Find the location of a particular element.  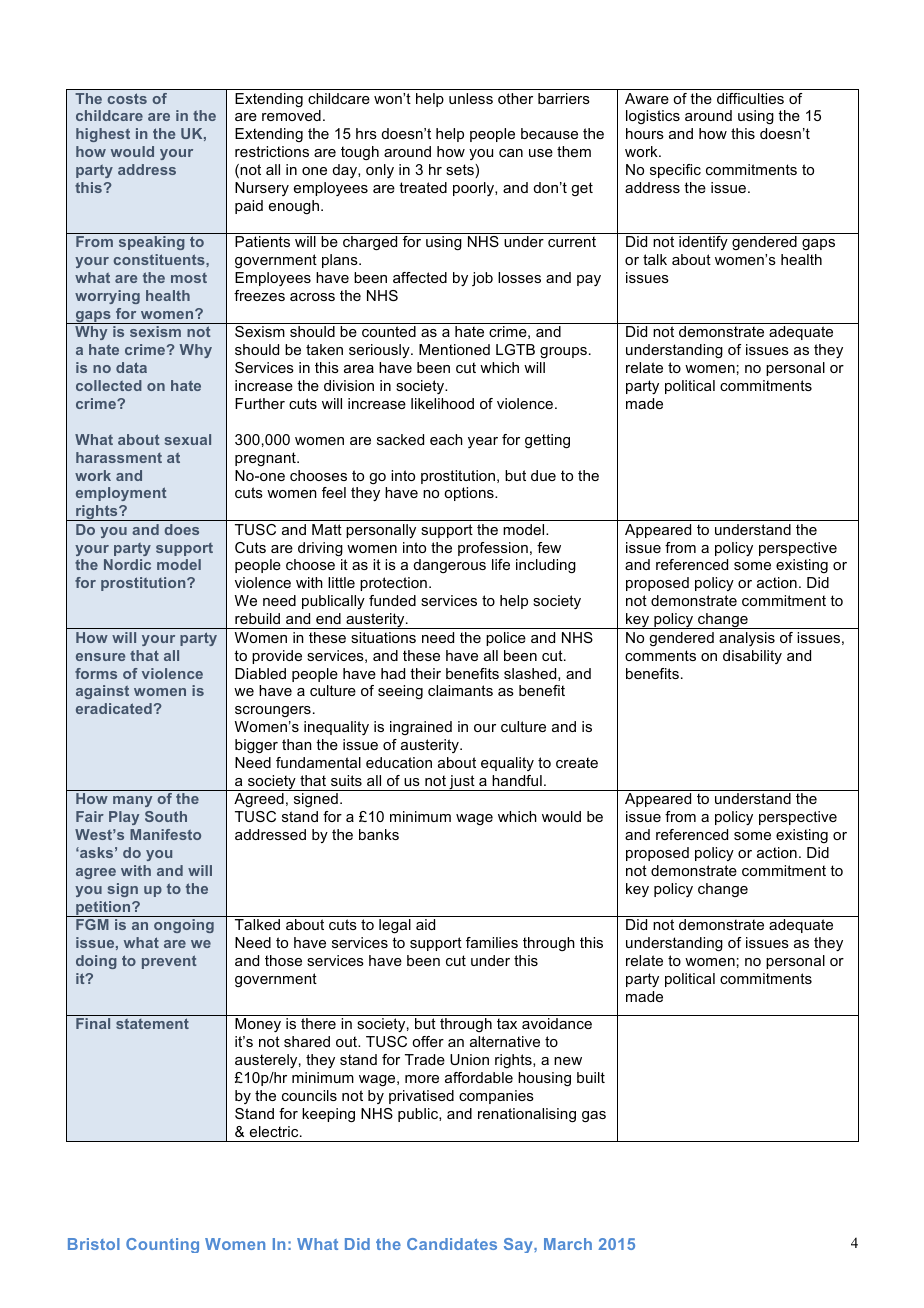

eradicated is located at coordinates (114, 708).
